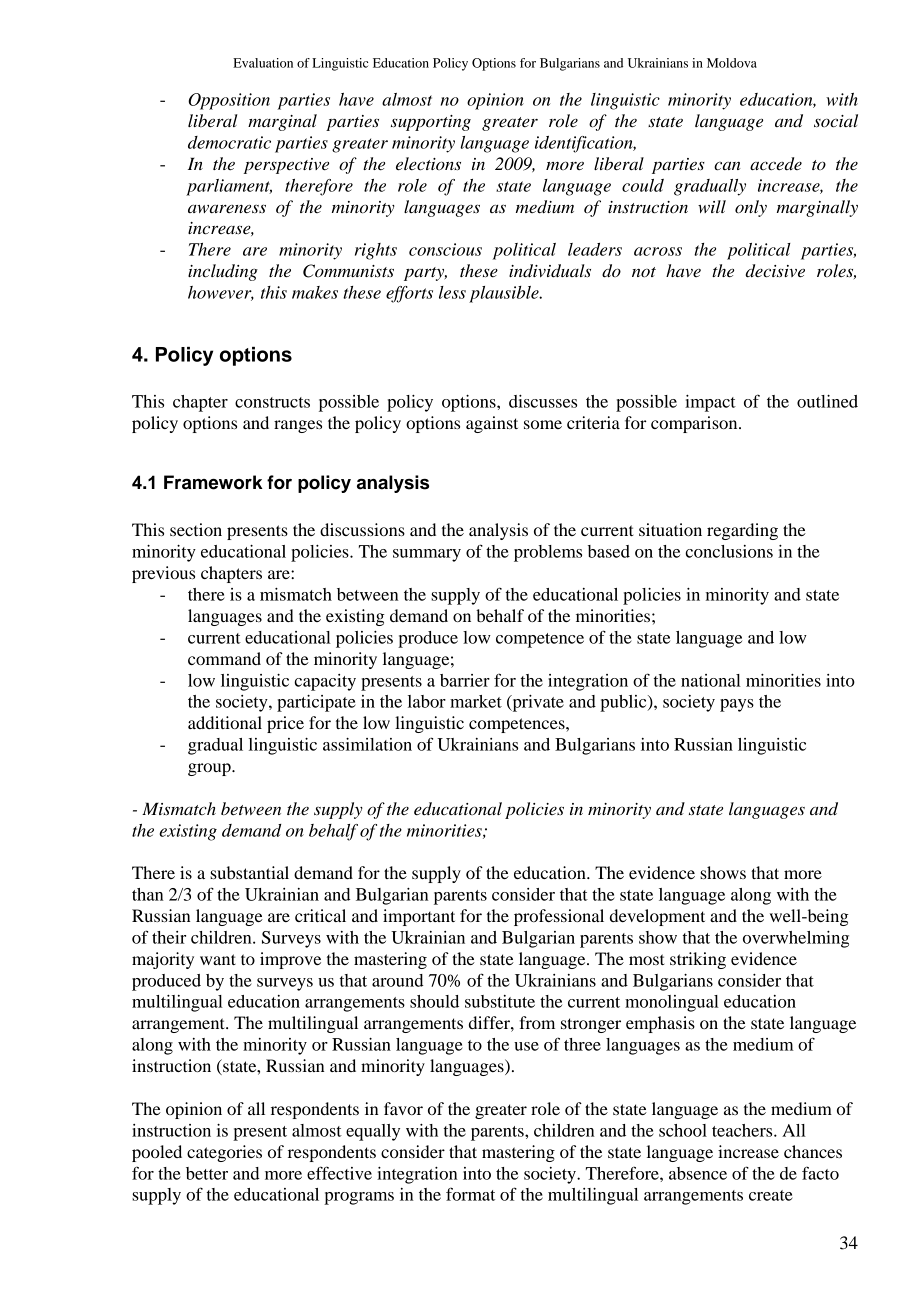 The height and width of the image is (1308, 924). What do you see at coordinates (224, 1153) in the image?
I see `categories` at bounding box center [224, 1153].
